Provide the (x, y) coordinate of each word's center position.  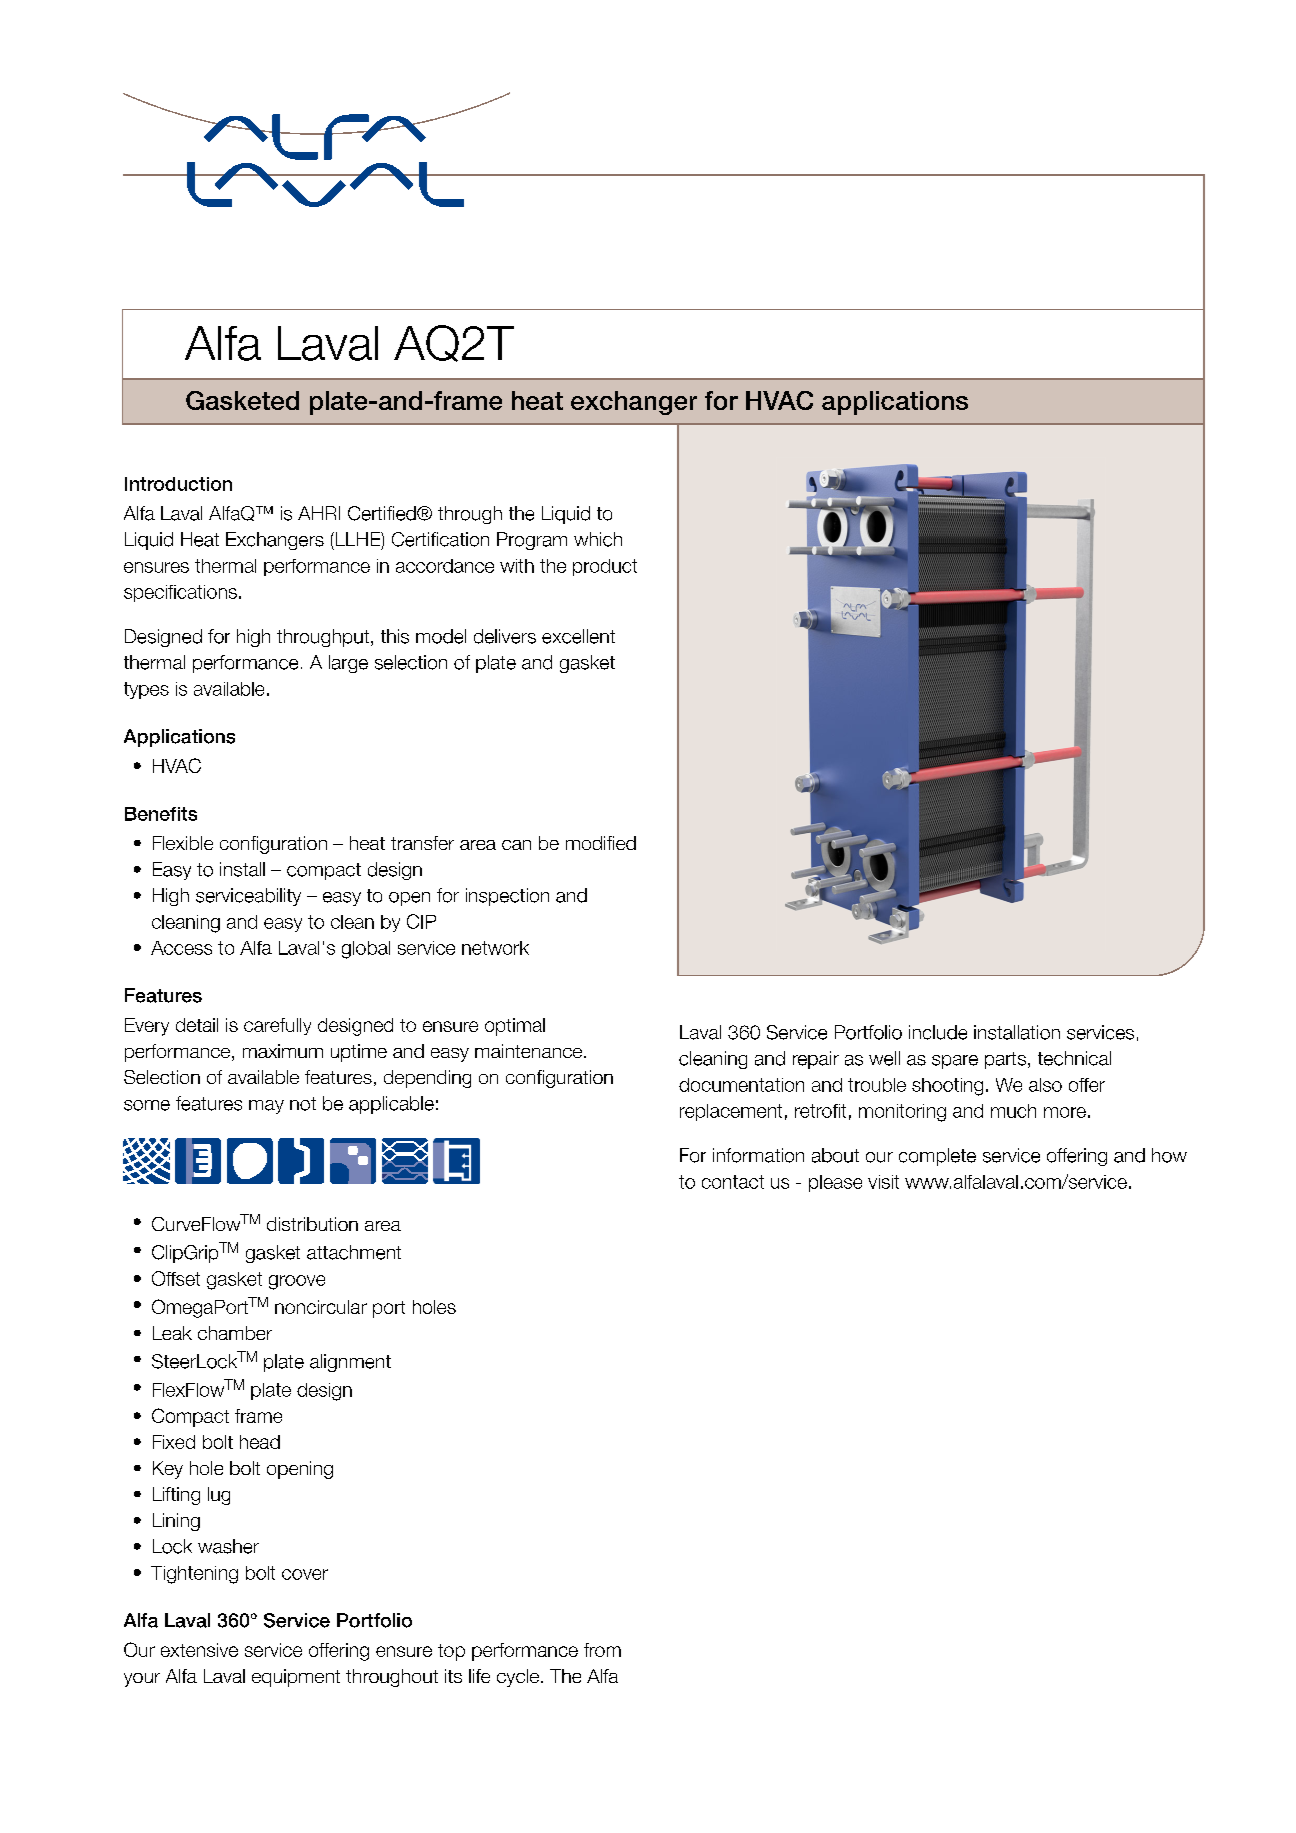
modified (601, 843)
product (605, 567)
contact (733, 1182)
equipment (296, 1678)
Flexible (183, 843)
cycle (518, 1678)
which (598, 539)
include (938, 1032)
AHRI (319, 513)
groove (297, 1282)
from (602, 1650)
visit (883, 1182)
